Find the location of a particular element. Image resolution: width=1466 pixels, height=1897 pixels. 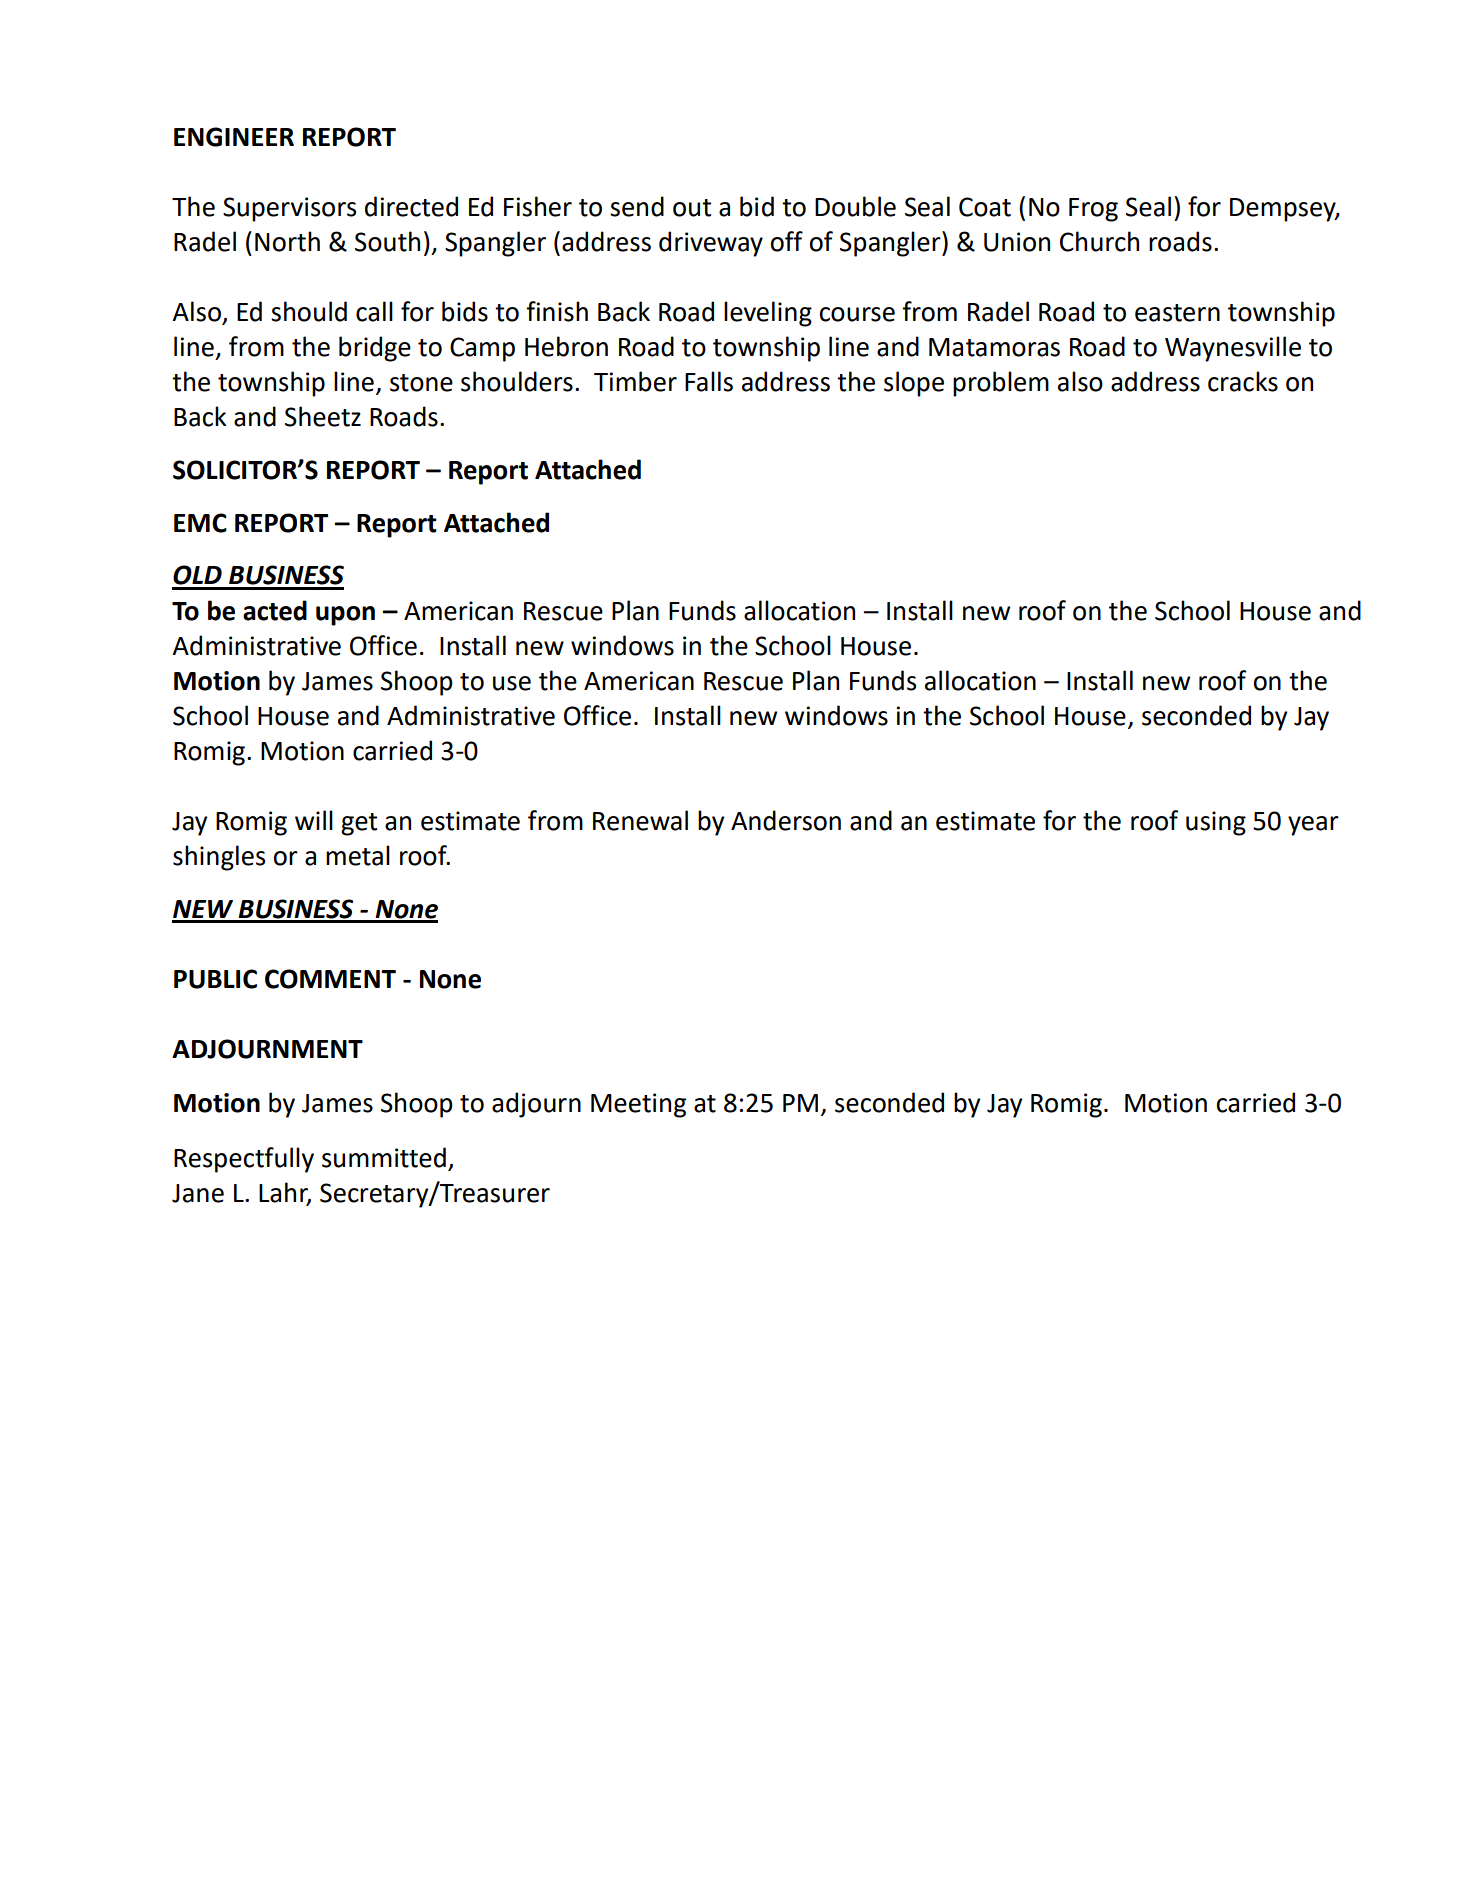

Double is located at coordinates (855, 206).
